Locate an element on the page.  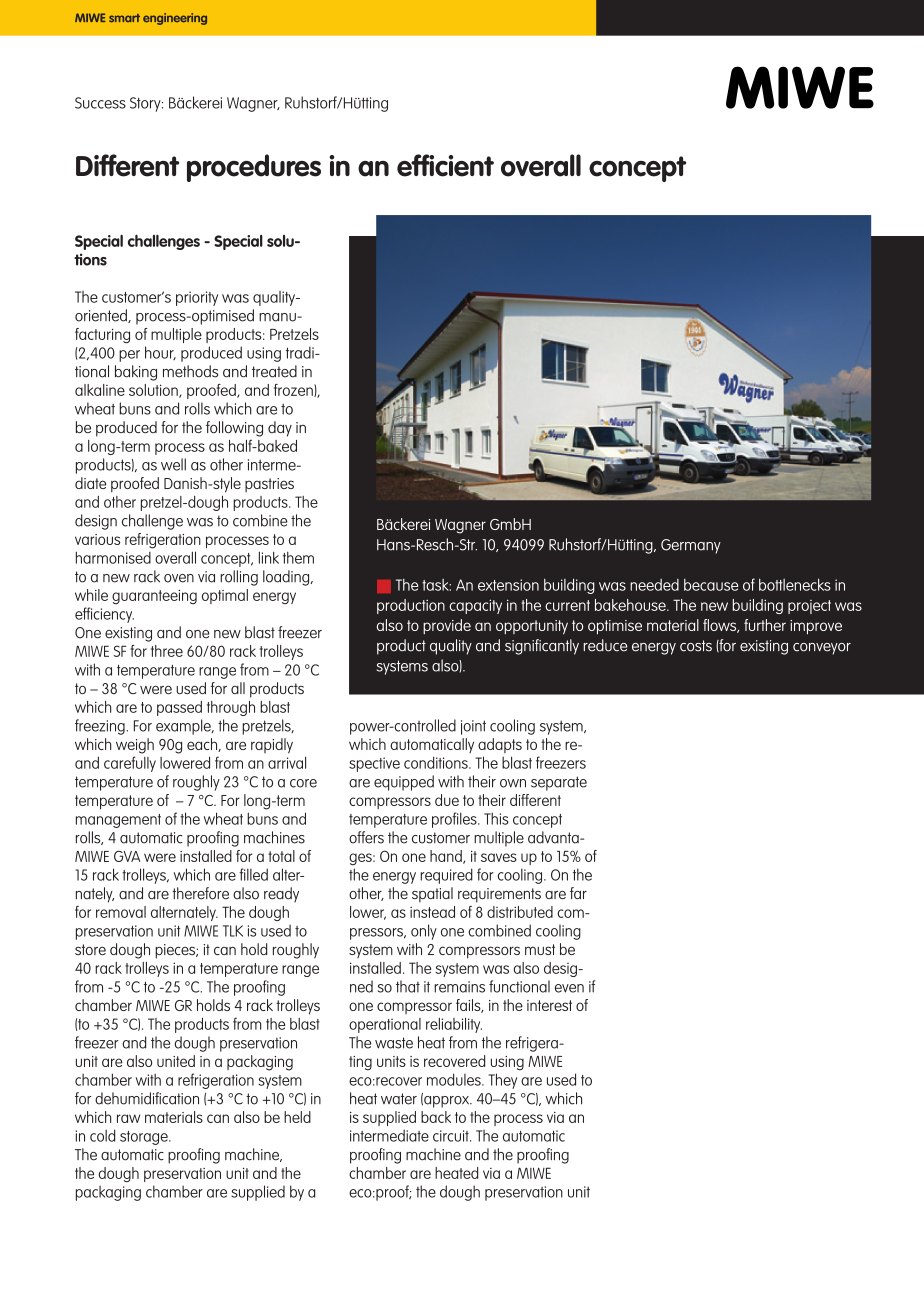
engineering is located at coordinates (175, 19).
